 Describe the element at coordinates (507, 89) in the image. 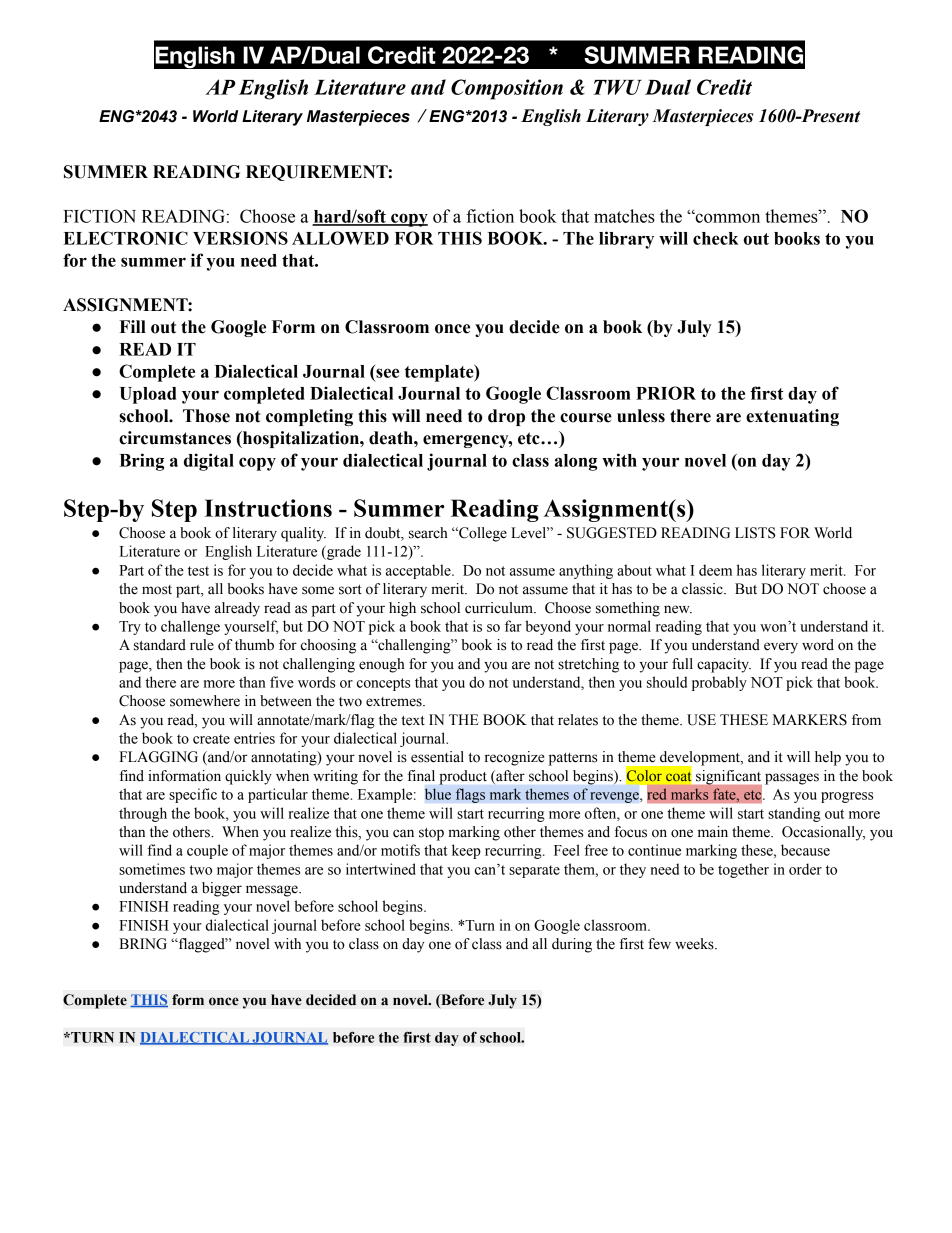

I see `Composition` at that location.
